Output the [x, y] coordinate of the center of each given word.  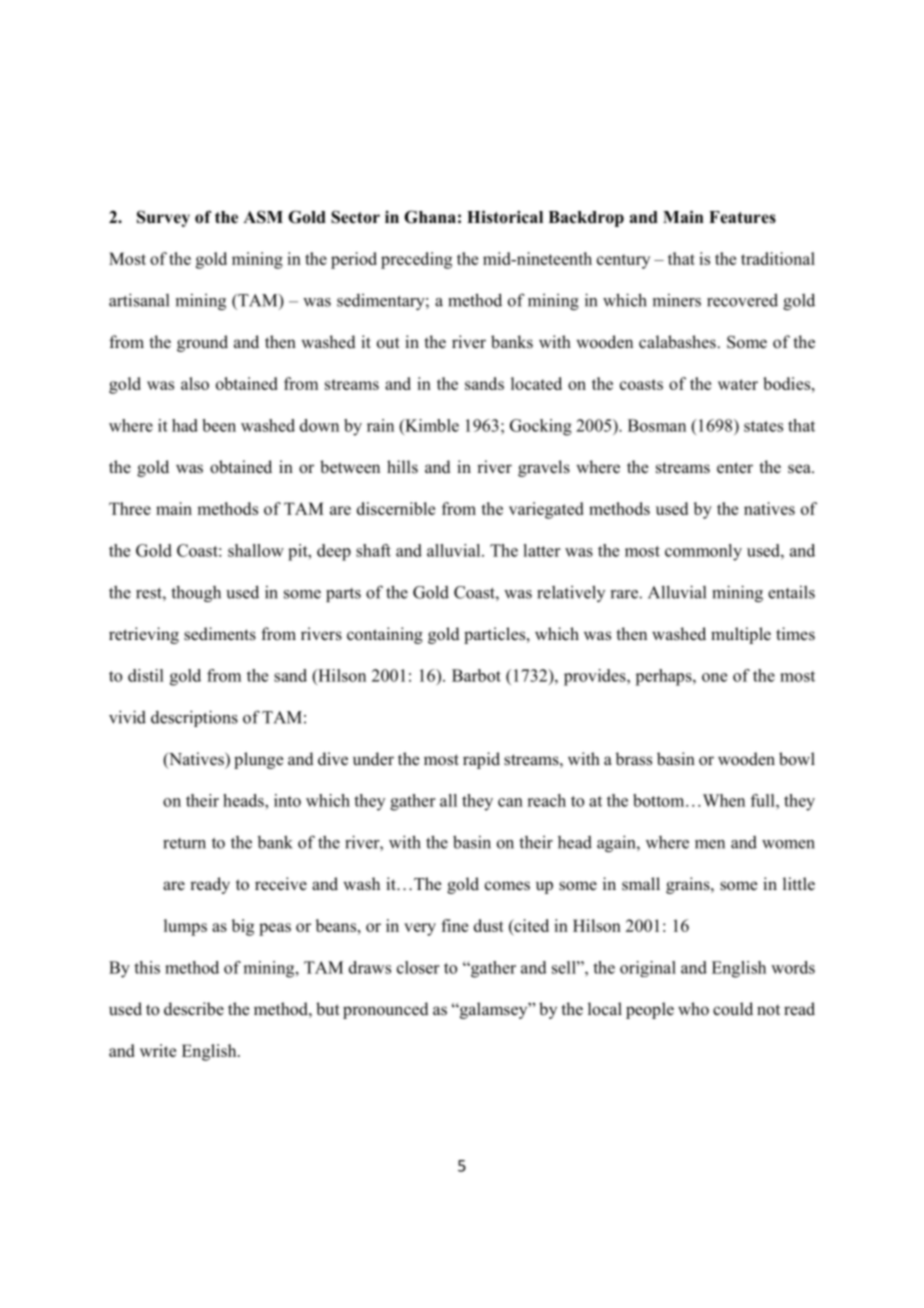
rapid [481, 760]
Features [742, 217]
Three [130, 508]
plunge [259, 760]
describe [194, 1009]
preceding [416, 260]
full [764, 800]
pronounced [386, 1010]
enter [735, 468]
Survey [163, 218]
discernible [396, 508]
